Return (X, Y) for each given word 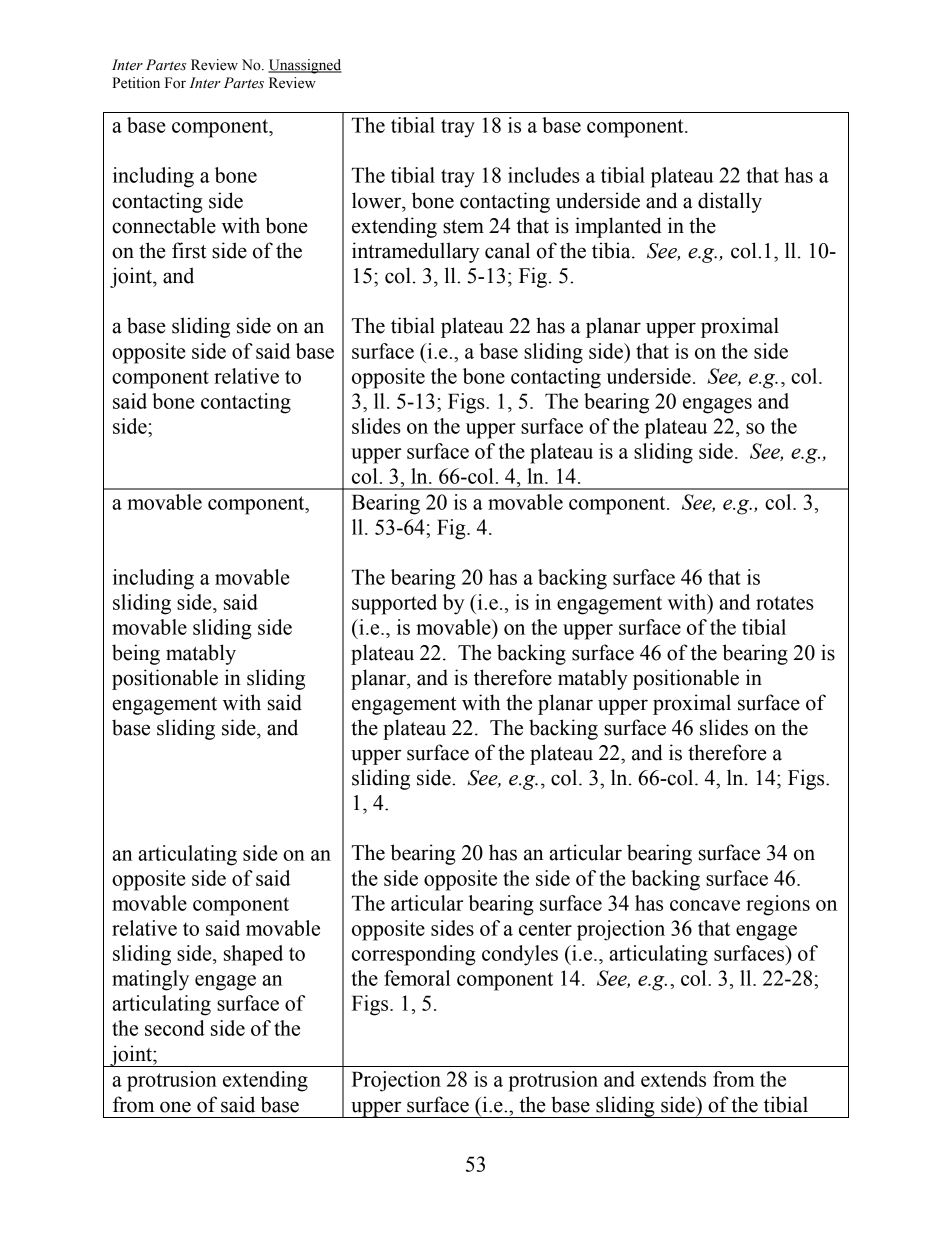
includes (544, 175)
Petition (136, 83)
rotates (785, 603)
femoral (417, 978)
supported (394, 604)
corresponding (414, 955)
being (136, 654)
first (189, 250)
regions (778, 905)
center (545, 929)
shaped (253, 955)
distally (730, 202)
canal (507, 250)
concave (705, 905)
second (175, 1028)
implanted (618, 227)
